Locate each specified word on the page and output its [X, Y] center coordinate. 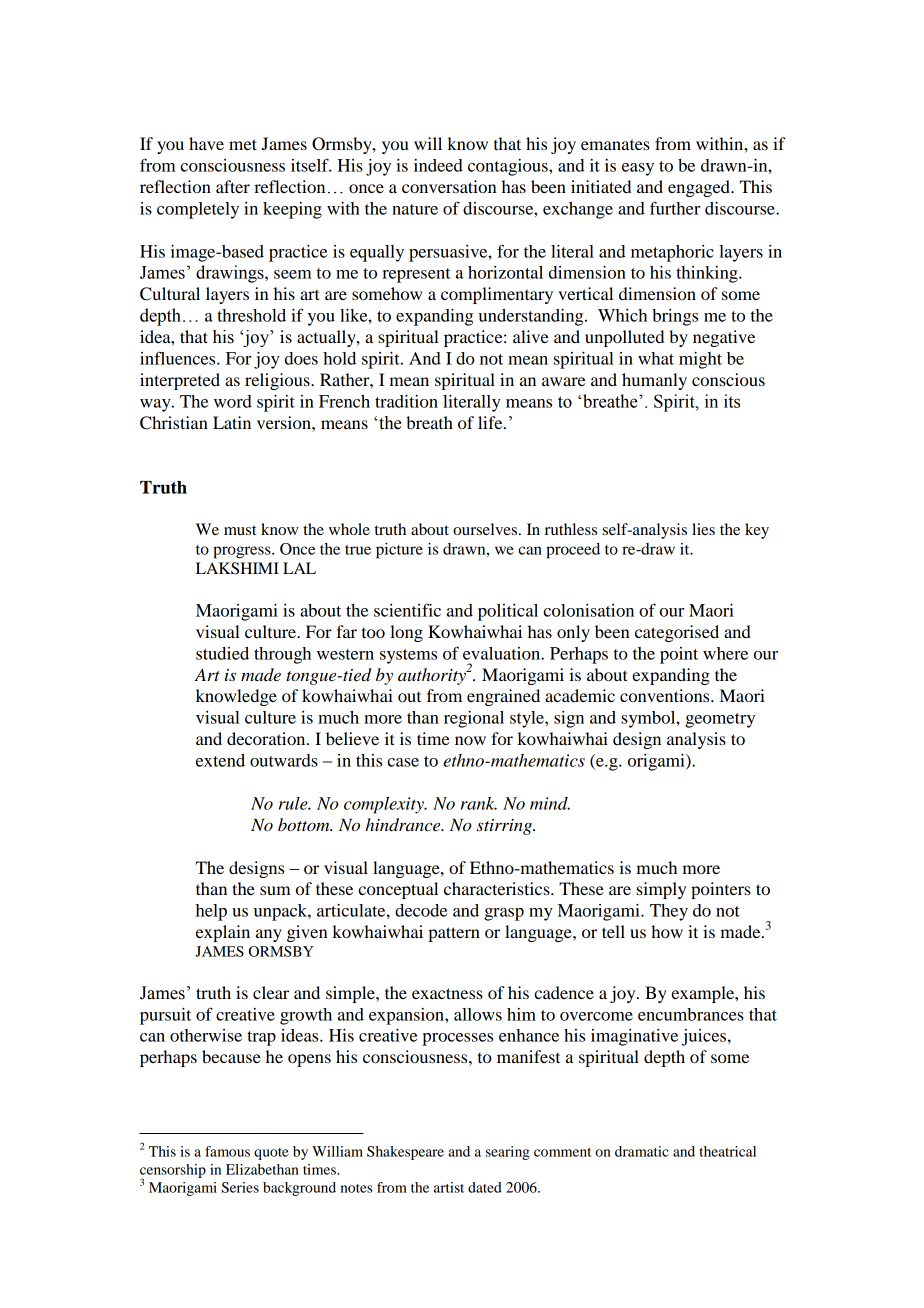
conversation [449, 186]
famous [227, 1151]
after [233, 186]
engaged [700, 188]
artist [449, 1187]
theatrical [728, 1151]
